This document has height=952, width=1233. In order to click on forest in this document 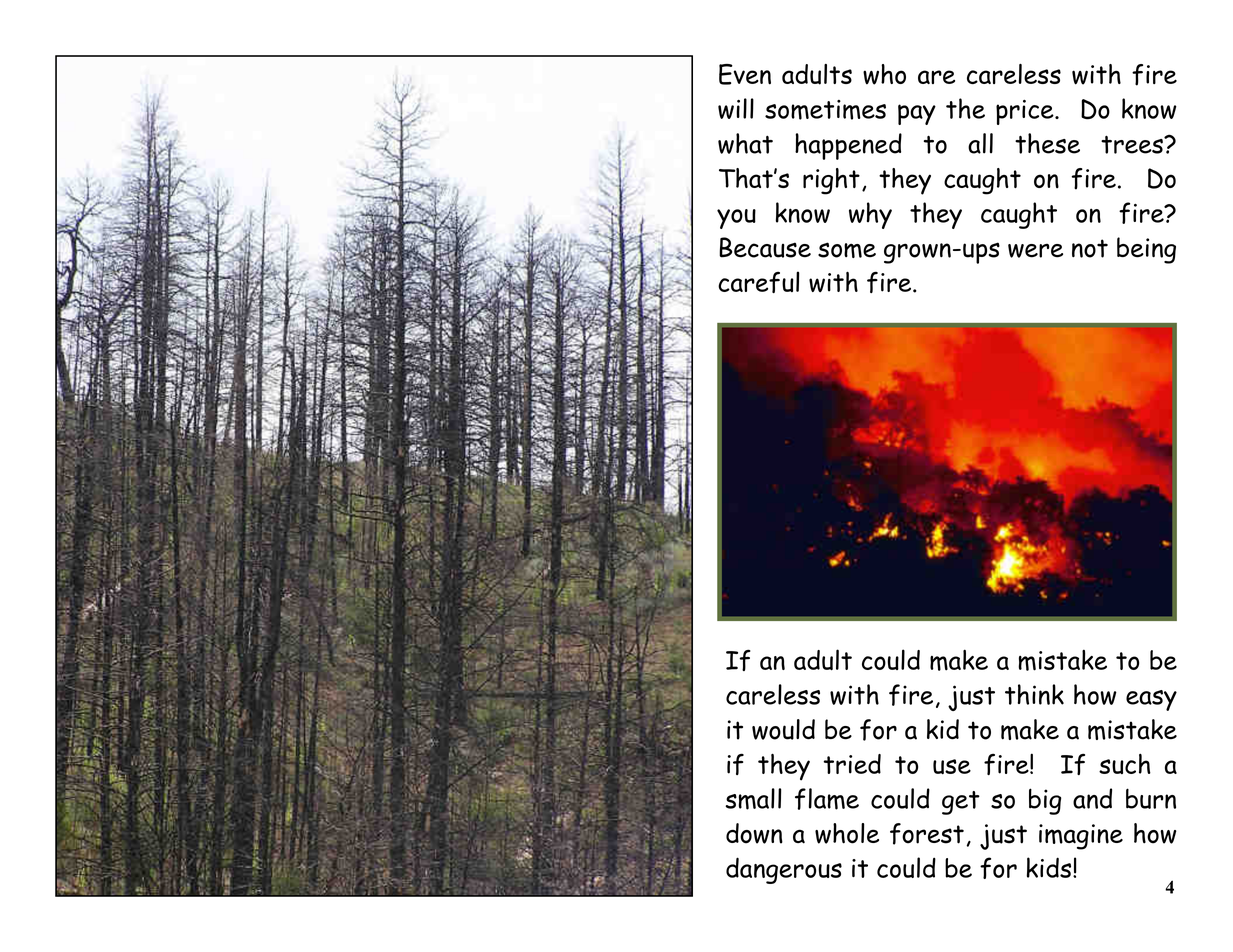, I will do `click(927, 834)`.
